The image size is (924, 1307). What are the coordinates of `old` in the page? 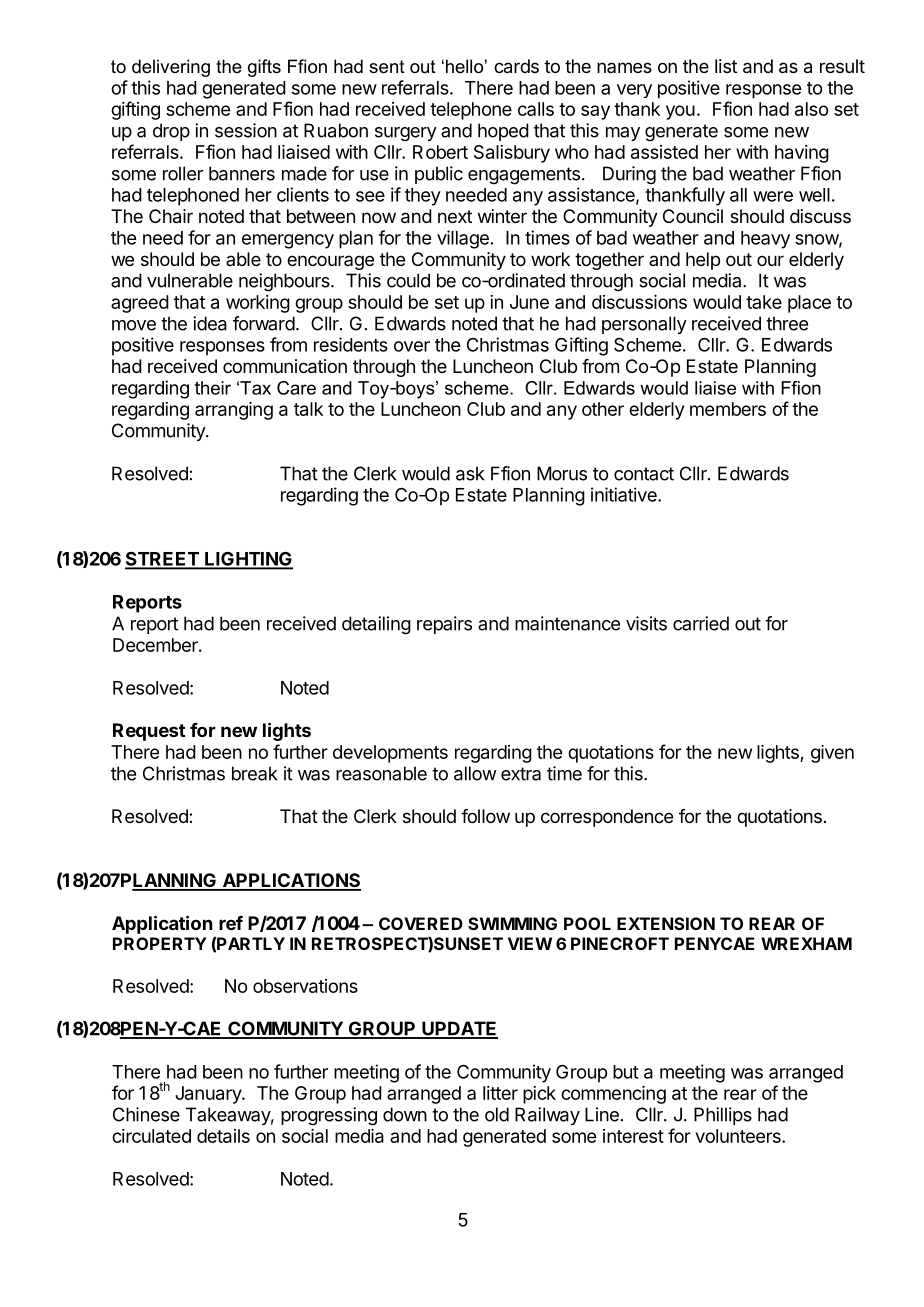 It's located at (497, 1114).
